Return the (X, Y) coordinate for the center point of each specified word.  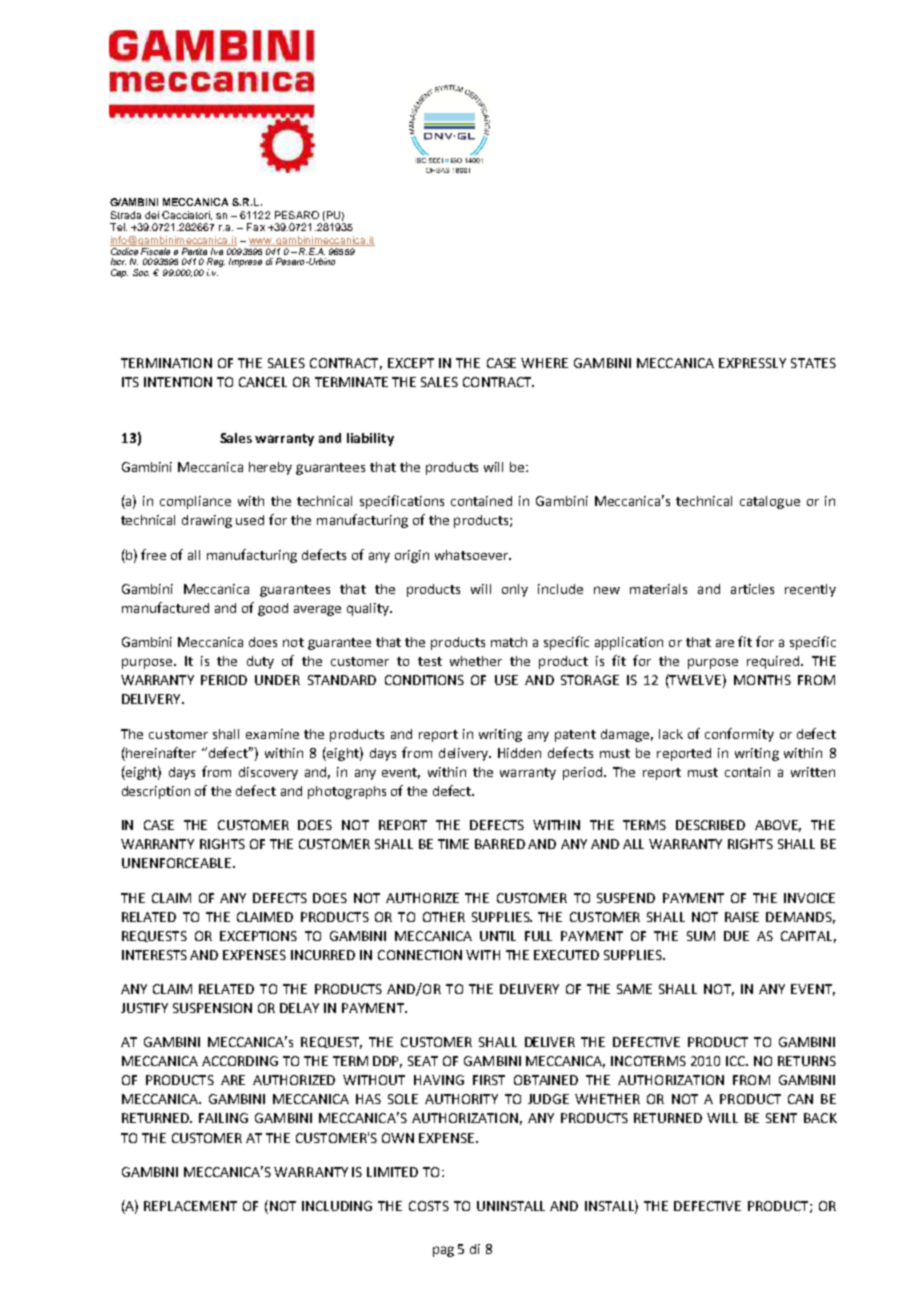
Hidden (519, 753)
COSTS (429, 1206)
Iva (217, 250)
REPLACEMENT (190, 1206)
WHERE (544, 363)
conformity (739, 735)
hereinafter (160, 752)
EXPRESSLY (752, 363)
